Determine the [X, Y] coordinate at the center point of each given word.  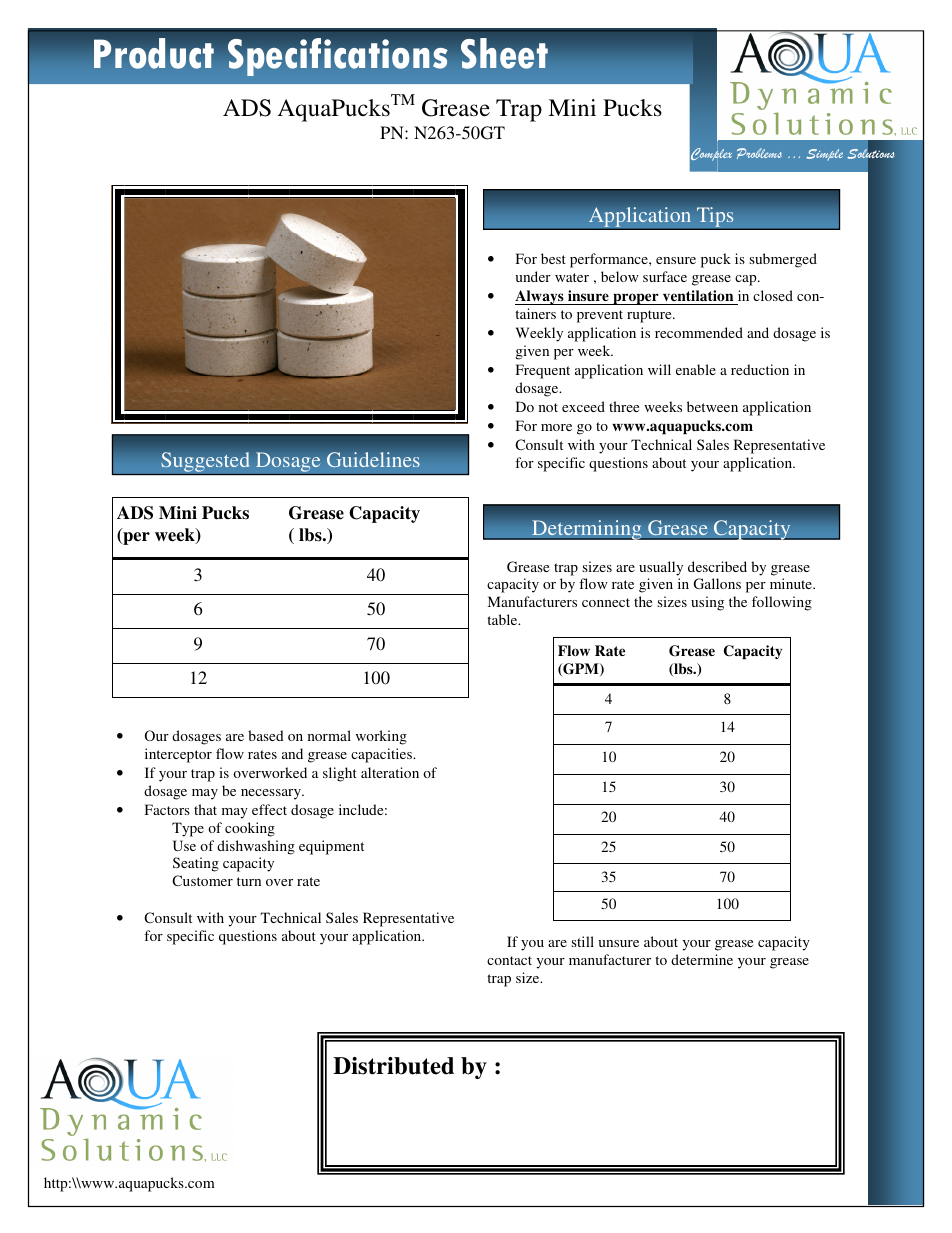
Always [540, 297]
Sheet [504, 53]
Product [154, 53]
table [503, 619]
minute [792, 583]
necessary [272, 794]
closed [773, 295]
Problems [759, 153]
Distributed [393, 1066]
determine [702, 959]
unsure [618, 943]
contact [509, 960]
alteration [390, 772]
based [266, 735]
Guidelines [373, 460]
